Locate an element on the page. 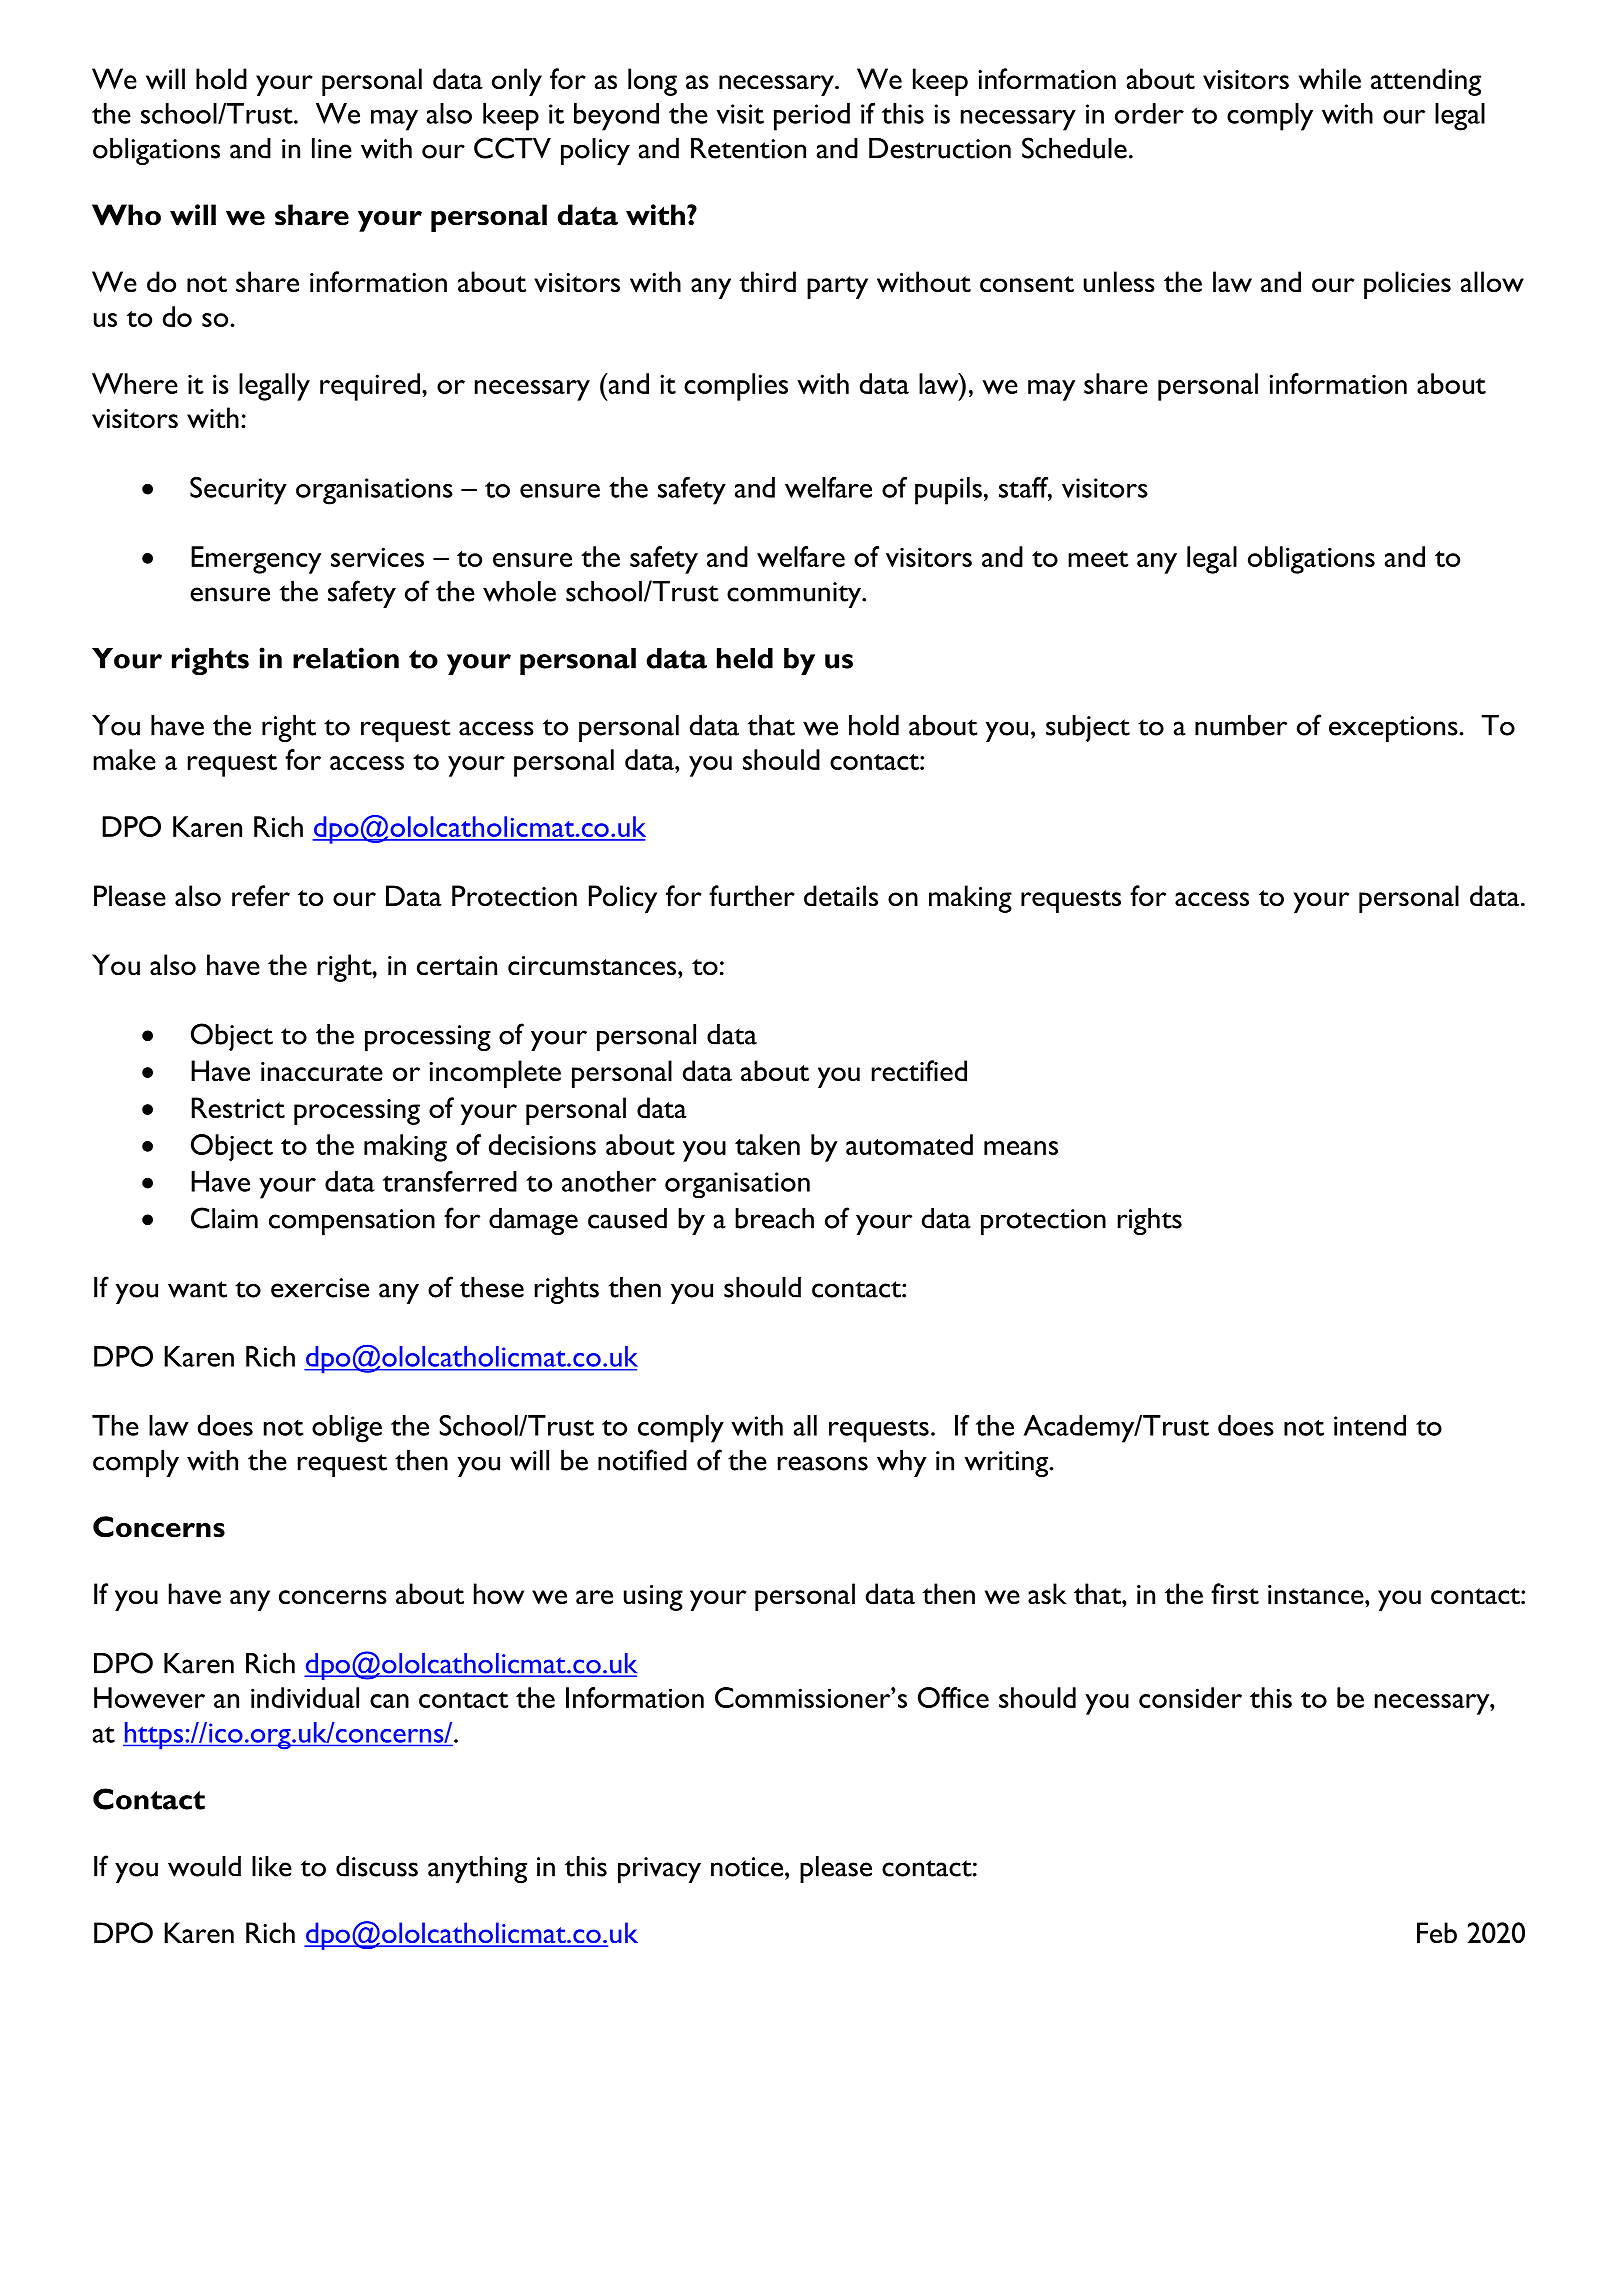 The width and height of the page is (1611, 2279). like is located at coordinates (272, 1866).
